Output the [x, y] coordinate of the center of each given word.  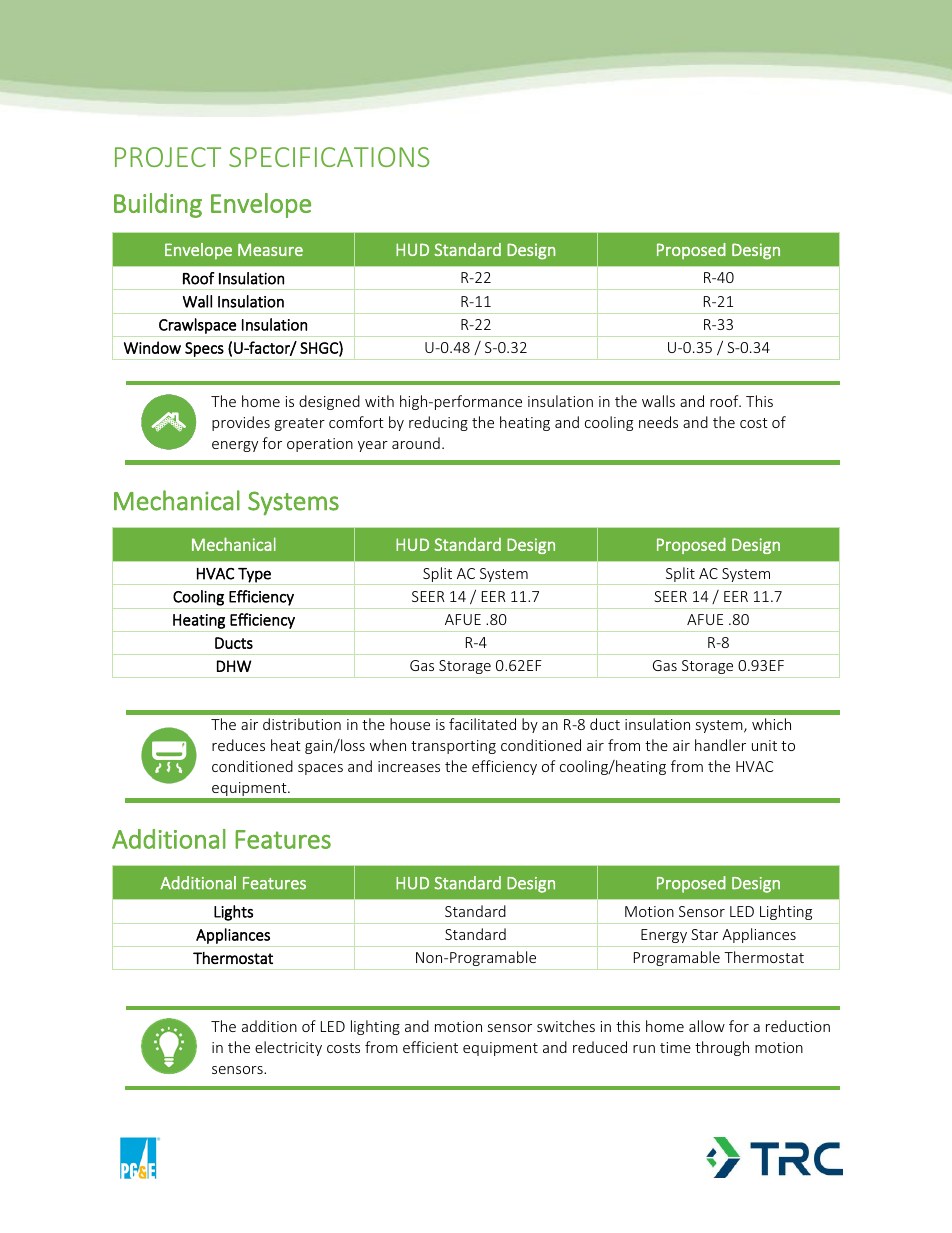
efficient [430, 1047]
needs [658, 422]
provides [241, 423]
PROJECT [168, 157]
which [771, 724]
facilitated [482, 724]
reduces [238, 745]
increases [409, 766]
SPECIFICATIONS [329, 157]
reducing [438, 423]
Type [254, 576]
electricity [288, 1048]
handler [720, 745]
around [416, 443]
